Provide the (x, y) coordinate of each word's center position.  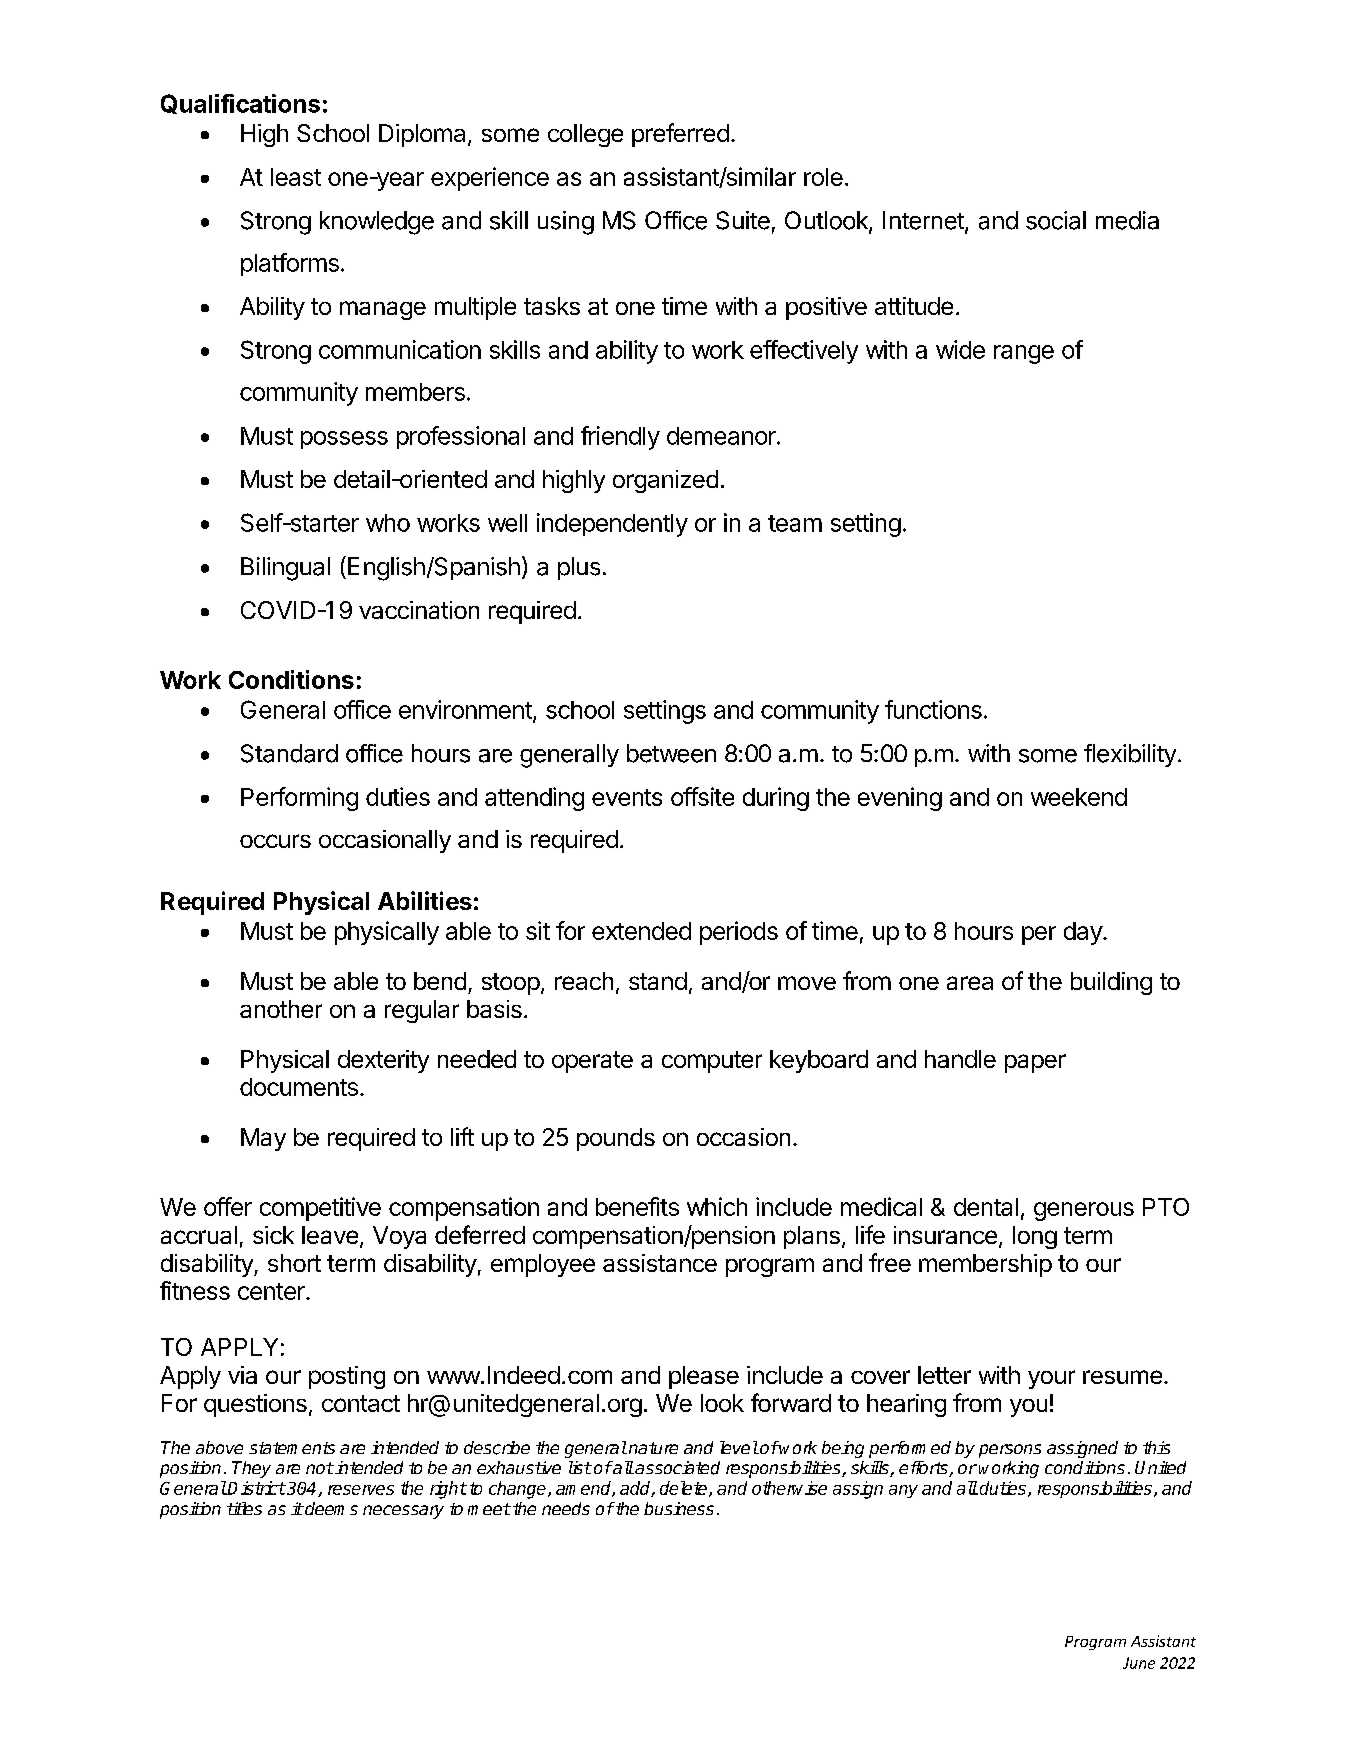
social (1056, 220)
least (296, 177)
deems (330, 1508)
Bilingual (285, 569)
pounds (616, 1139)
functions (933, 709)
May (263, 1139)
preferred (680, 135)
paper (1035, 1063)
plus (579, 568)
